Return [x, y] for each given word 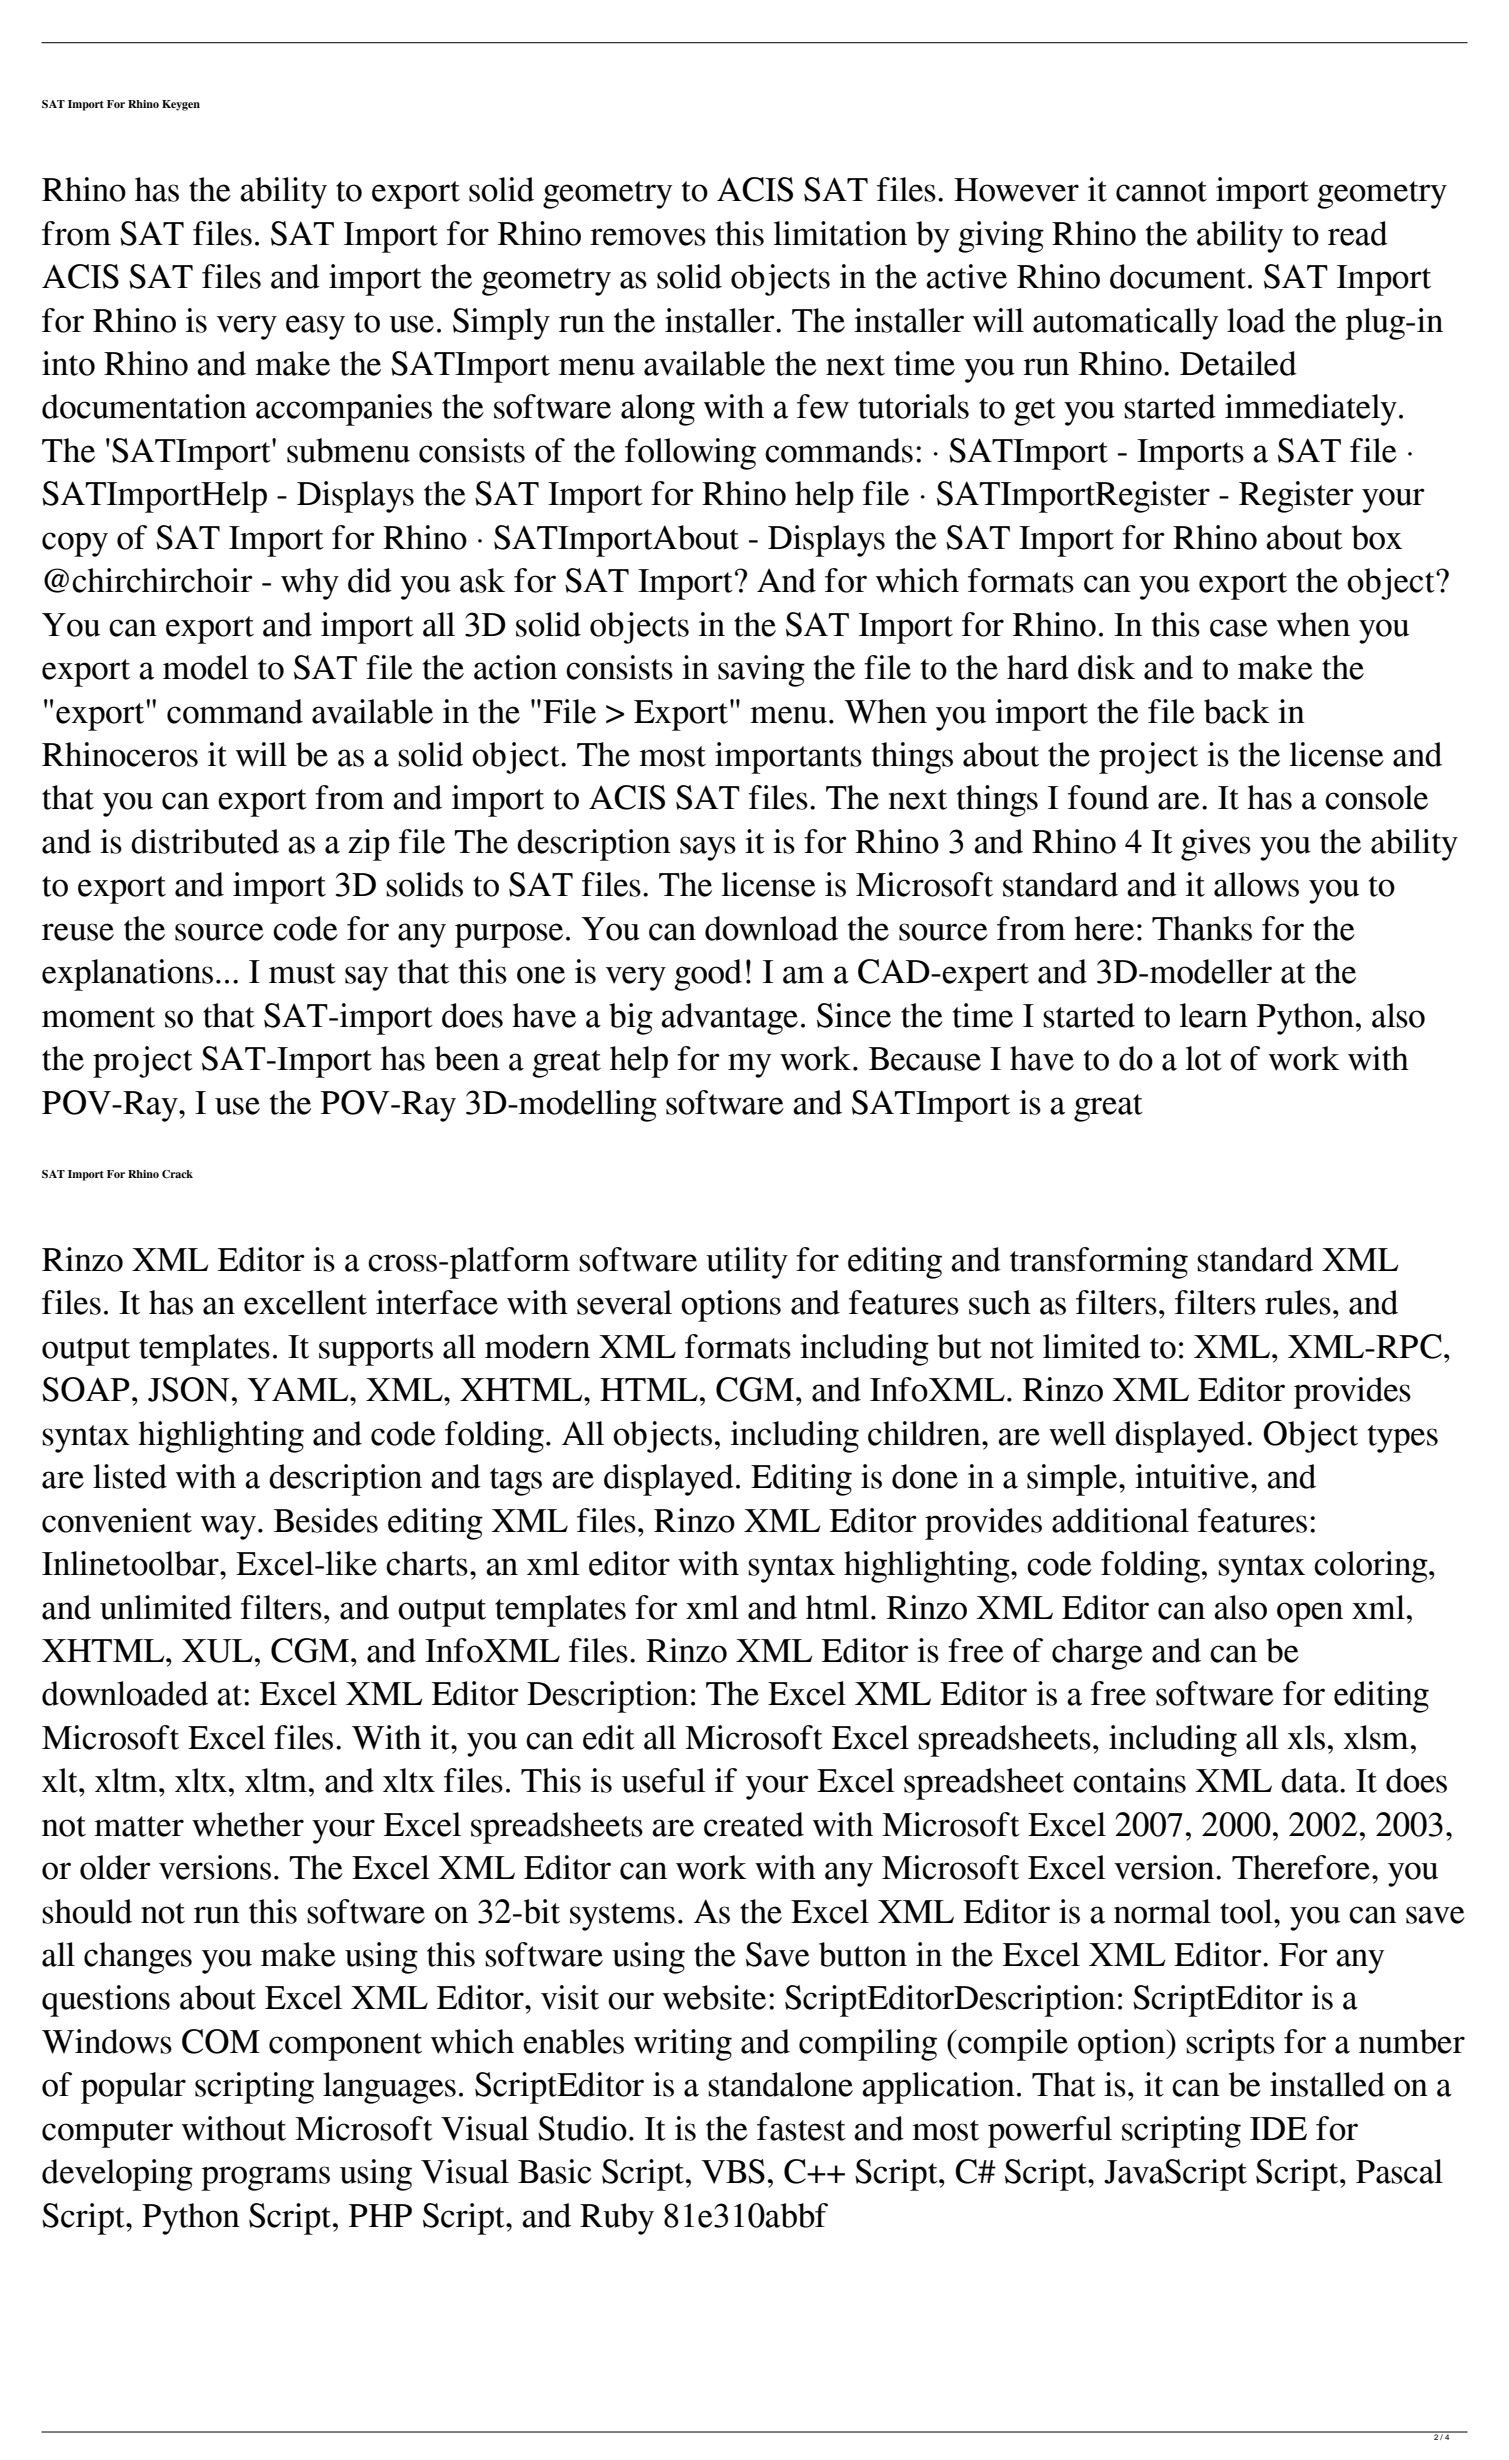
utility [747, 1263]
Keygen [181, 105]
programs [265, 2178]
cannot [1161, 191]
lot [1204, 1058]
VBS [733, 2171]
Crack [177, 1174]
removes [648, 237]
